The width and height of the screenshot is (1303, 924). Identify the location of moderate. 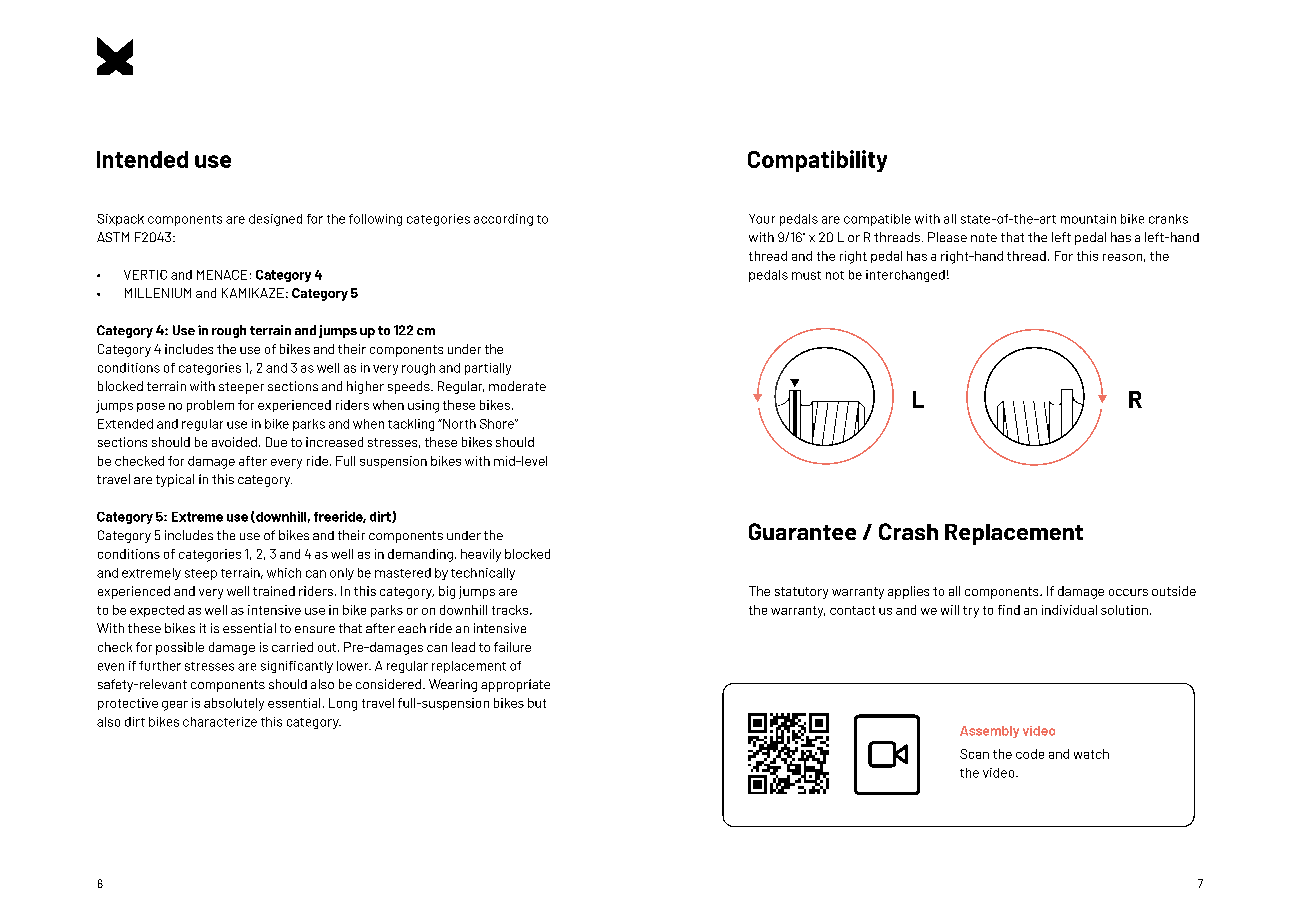
(517, 386).
